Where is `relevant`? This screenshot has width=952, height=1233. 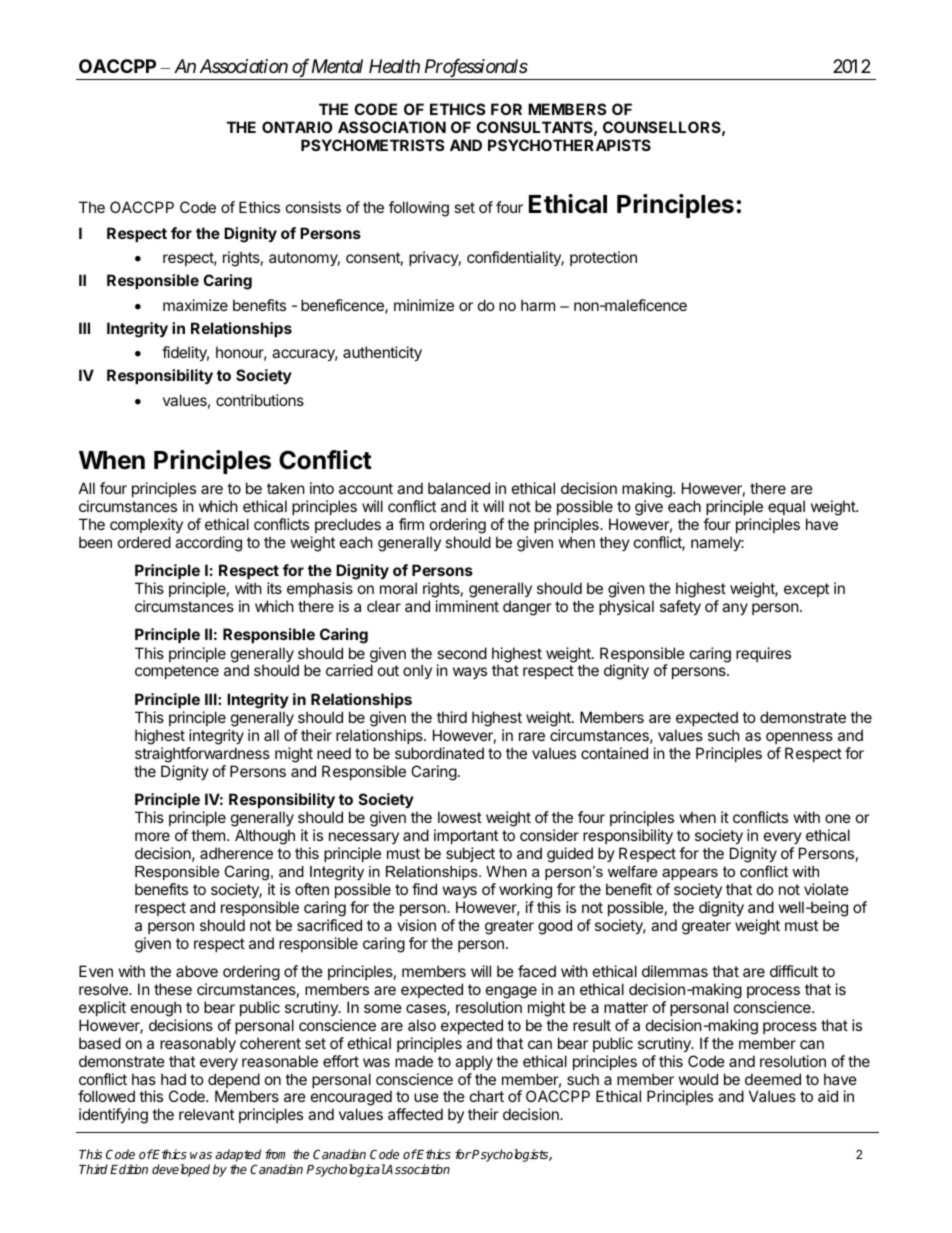
relevant is located at coordinates (206, 1114).
